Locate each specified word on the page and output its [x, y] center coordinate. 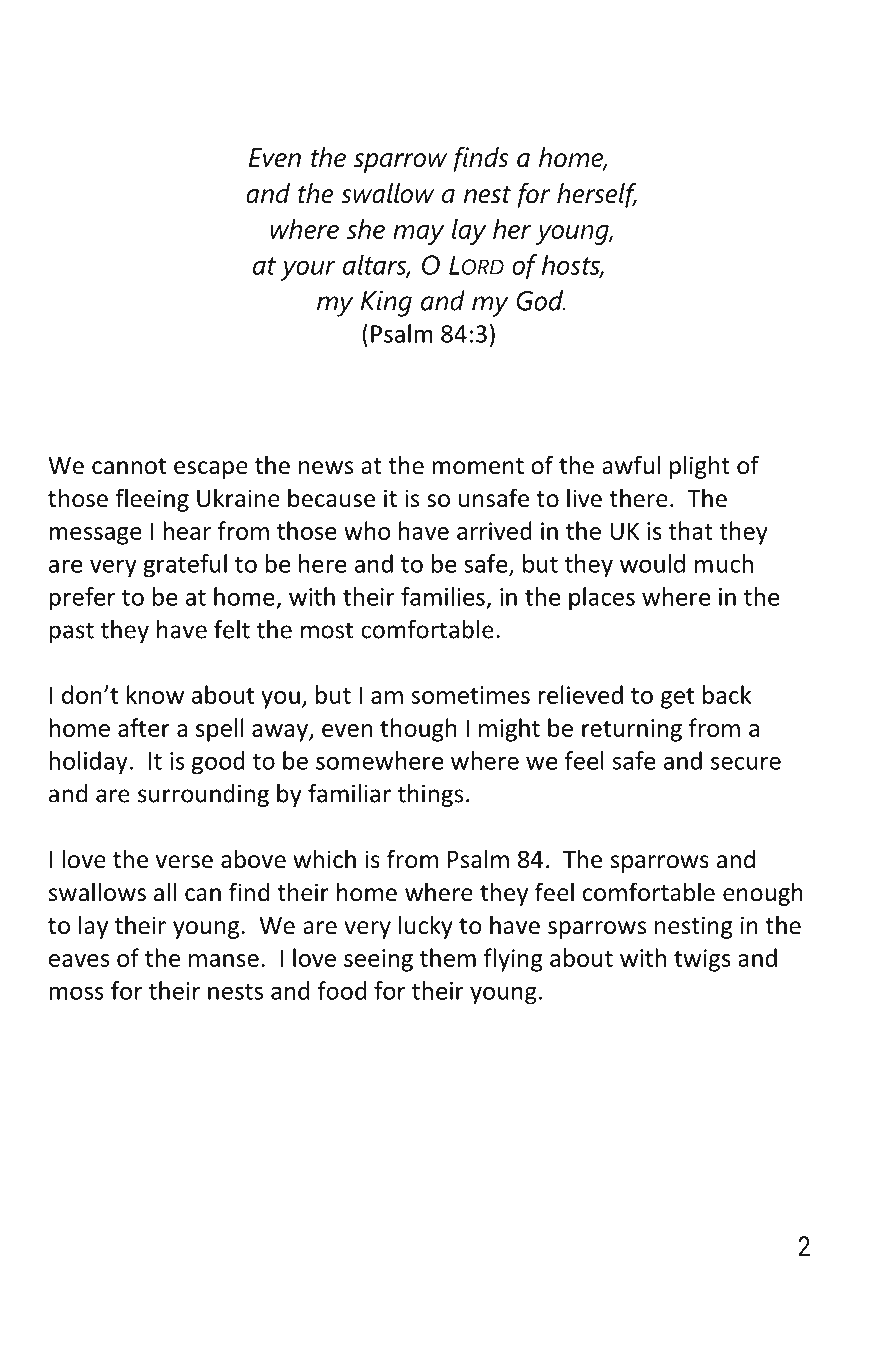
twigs [702, 960]
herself [597, 195]
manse [224, 960]
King [386, 303]
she [366, 229]
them [448, 957]
